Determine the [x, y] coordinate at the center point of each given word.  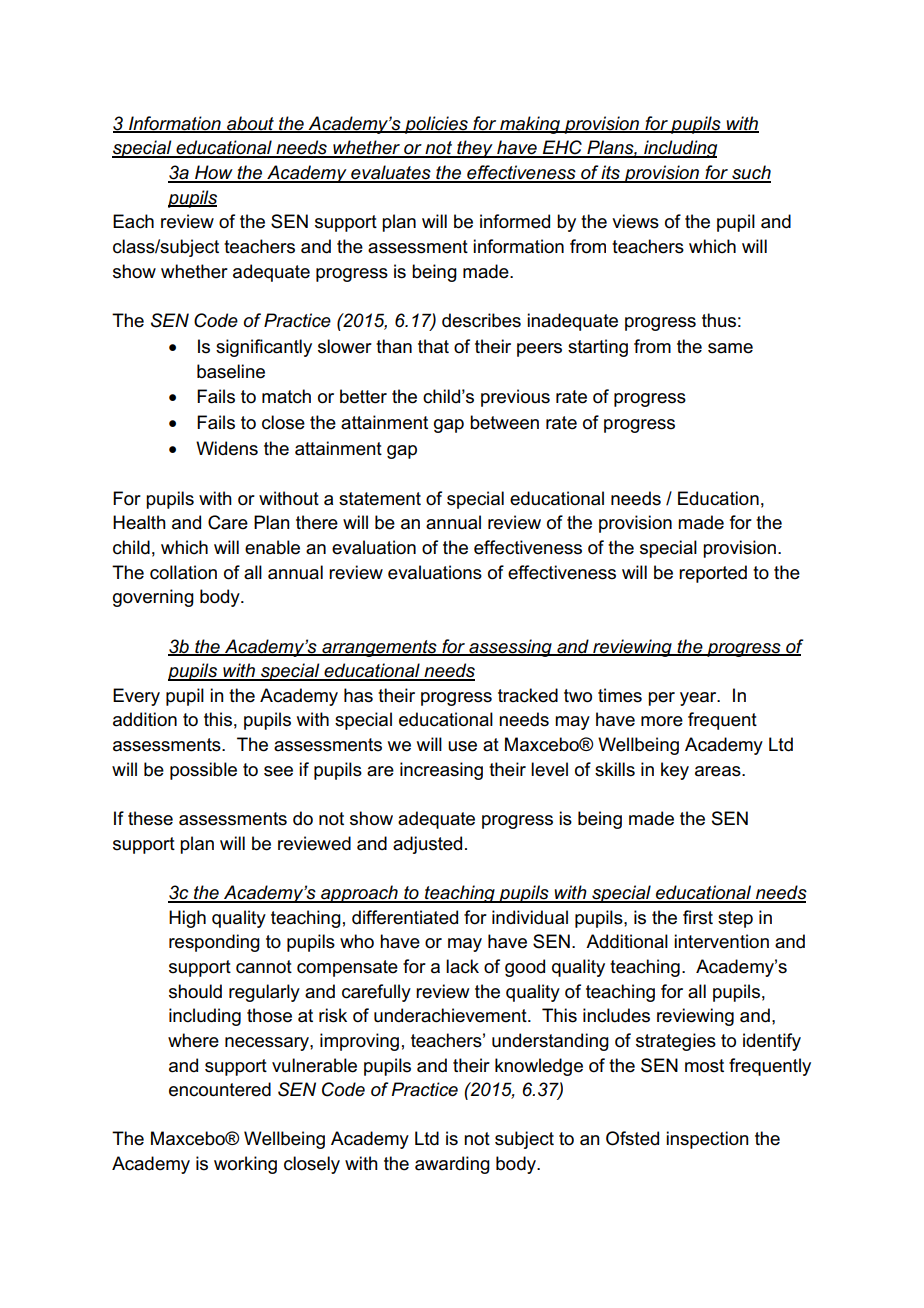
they [475, 149]
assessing [510, 648]
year [699, 699]
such [750, 173]
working [245, 1165]
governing [153, 598]
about [250, 124]
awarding [452, 1165]
